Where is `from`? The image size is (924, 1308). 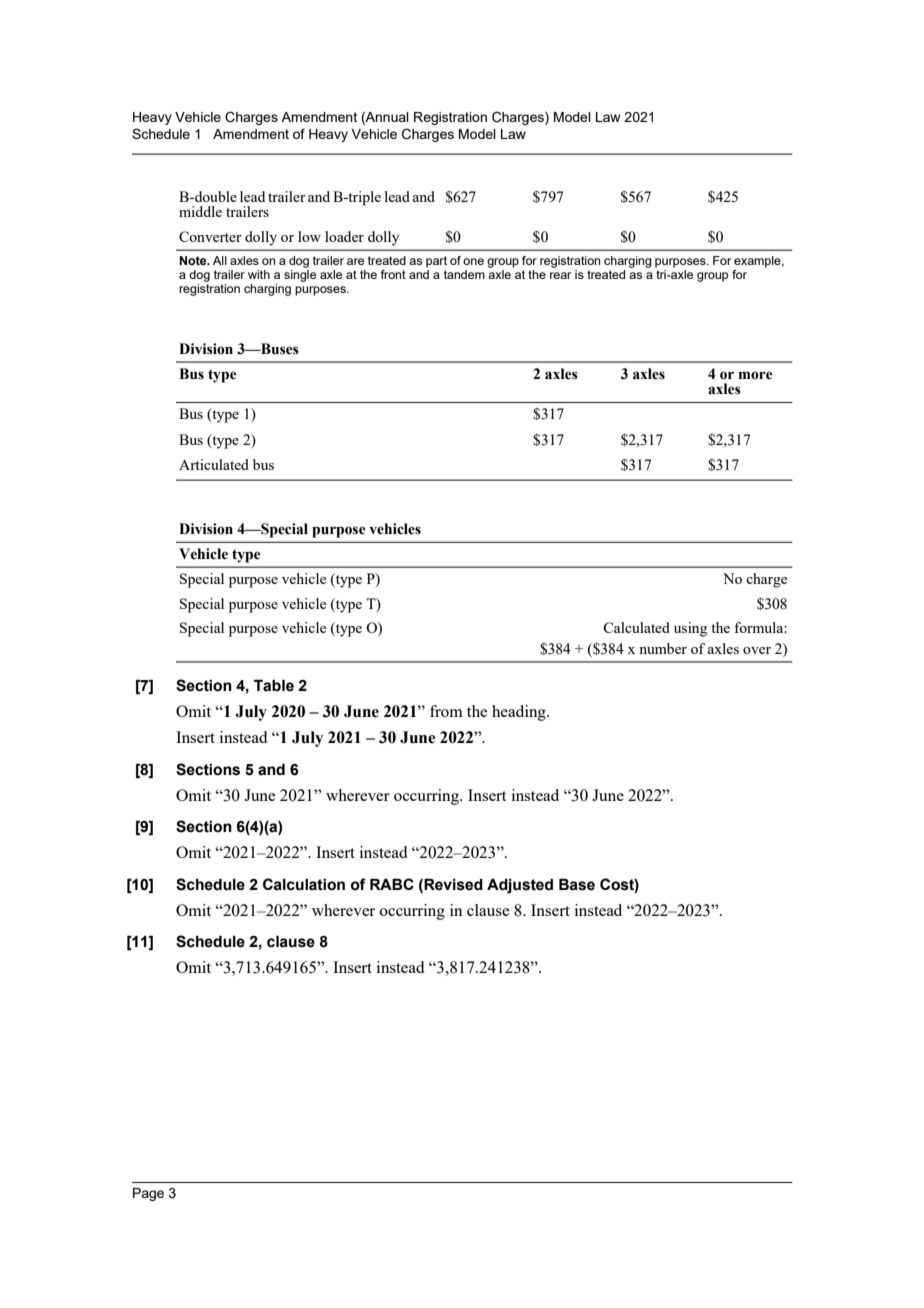 from is located at coordinates (446, 711).
